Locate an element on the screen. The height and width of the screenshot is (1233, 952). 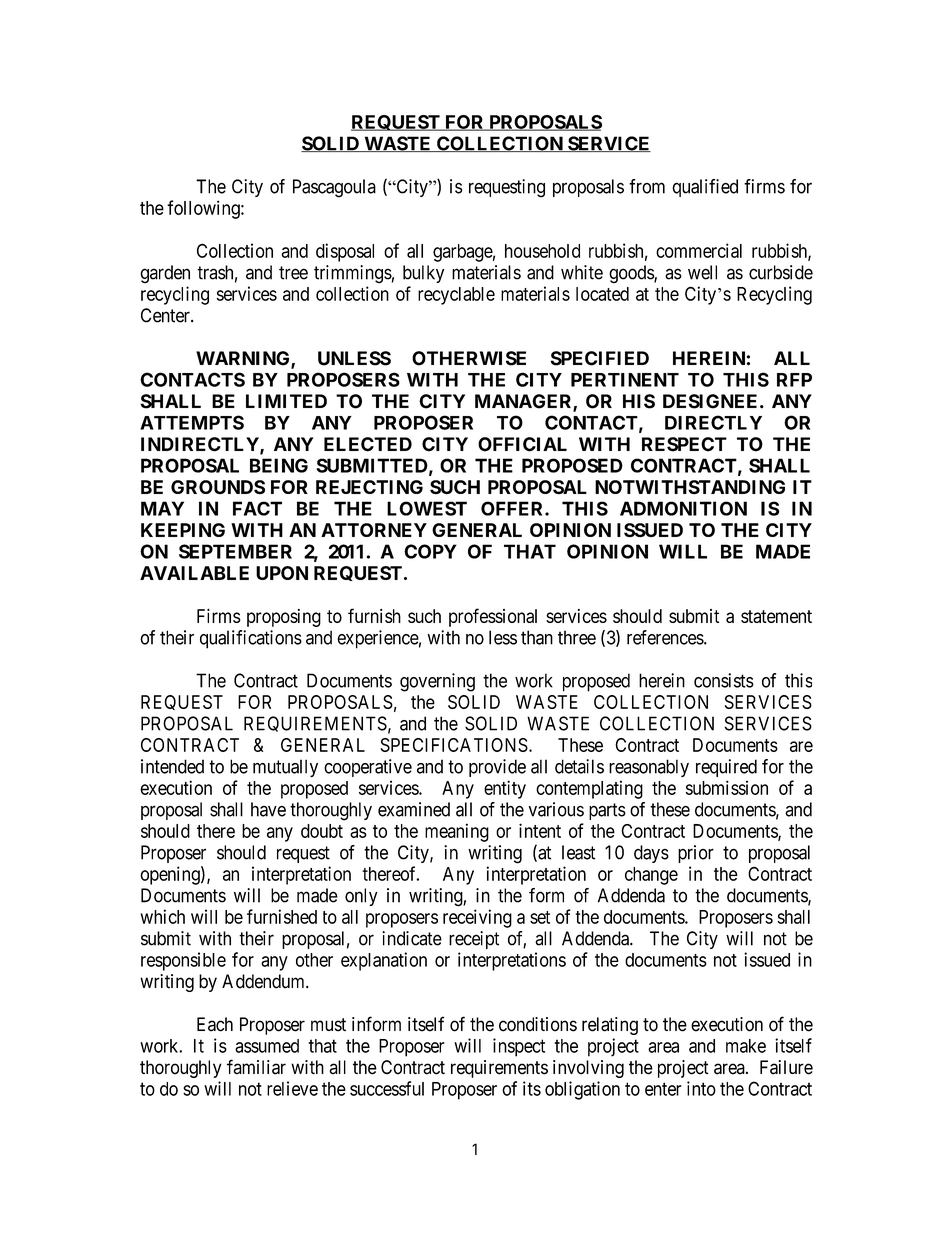
inspect is located at coordinates (519, 1047).
